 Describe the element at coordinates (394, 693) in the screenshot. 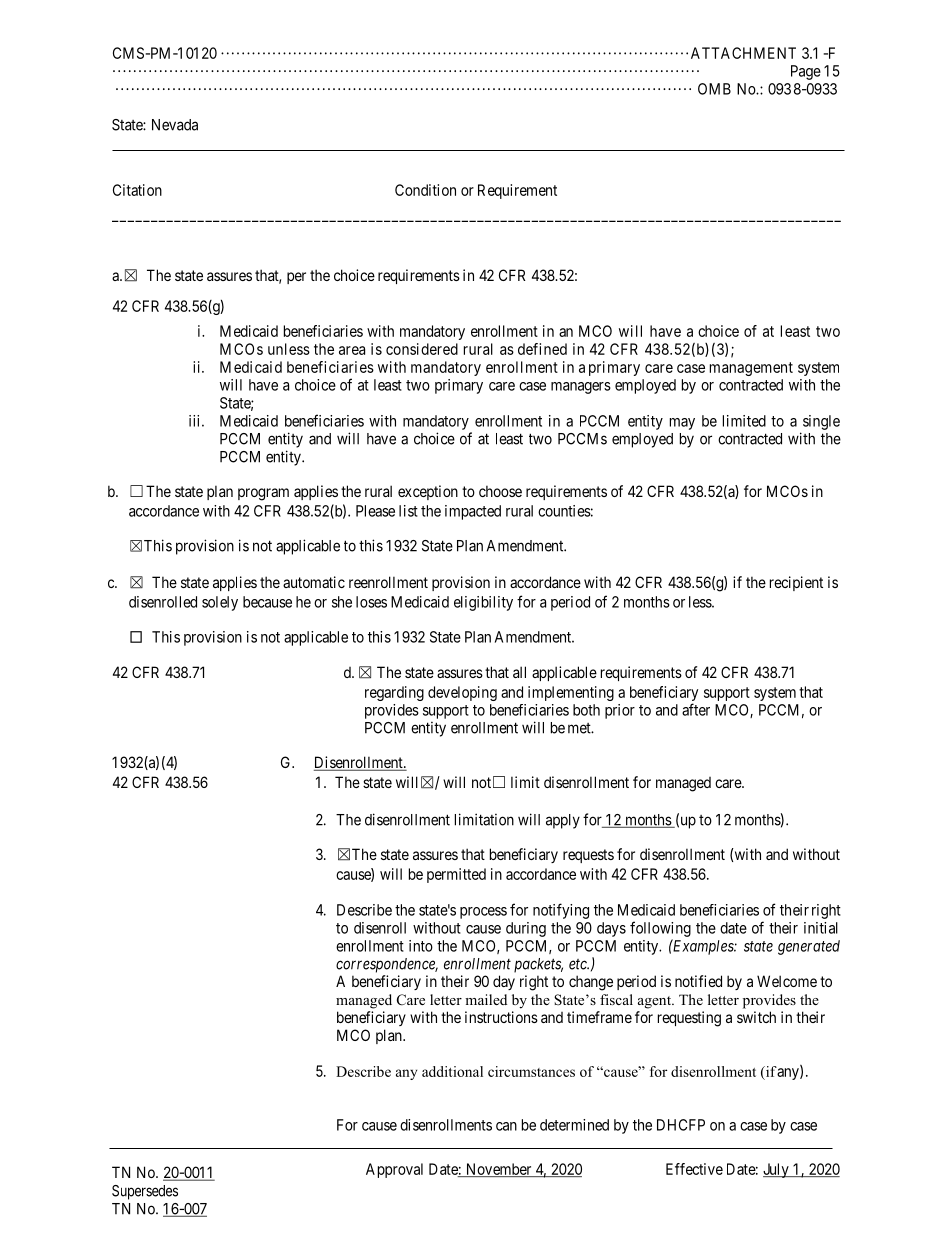

I see `regarding` at that location.
